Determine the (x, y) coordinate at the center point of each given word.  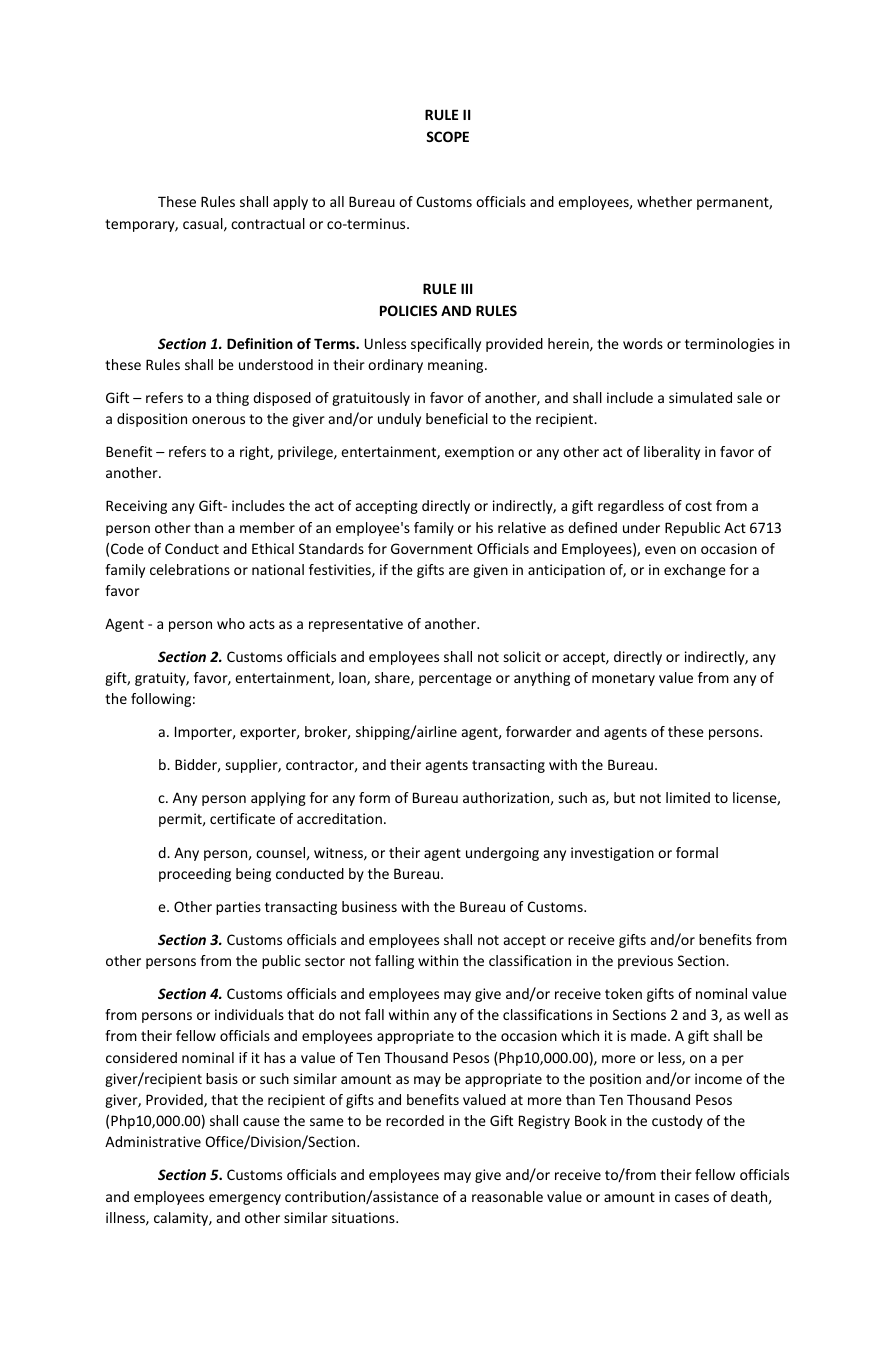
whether (664, 201)
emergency (245, 1199)
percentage (455, 679)
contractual (268, 223)
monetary (623, 679)
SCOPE (447, 136)
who (231, 623)
